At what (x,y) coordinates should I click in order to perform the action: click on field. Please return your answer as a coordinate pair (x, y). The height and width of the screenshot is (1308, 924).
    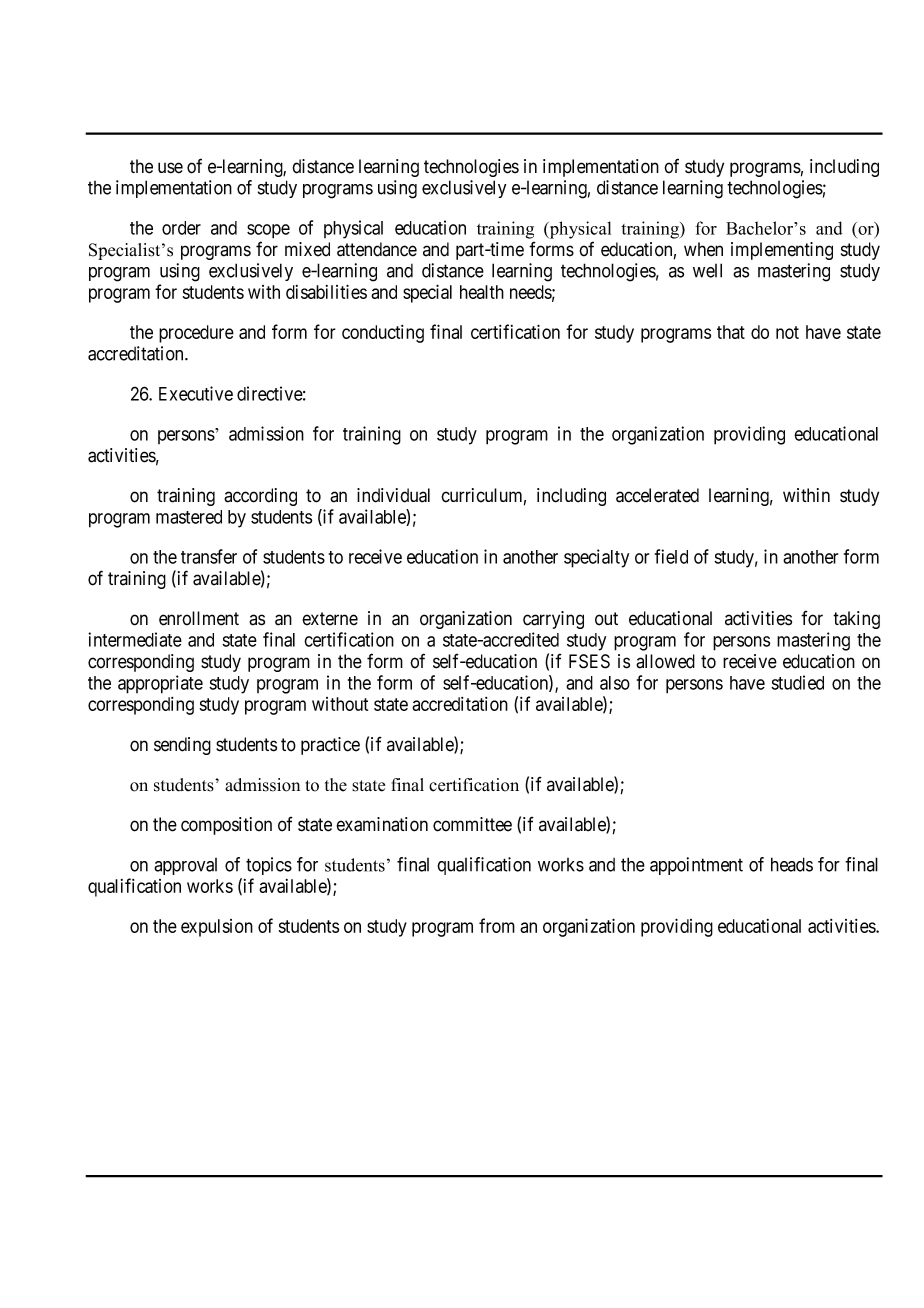
    Looking at the image, I should click on (671, 556).
